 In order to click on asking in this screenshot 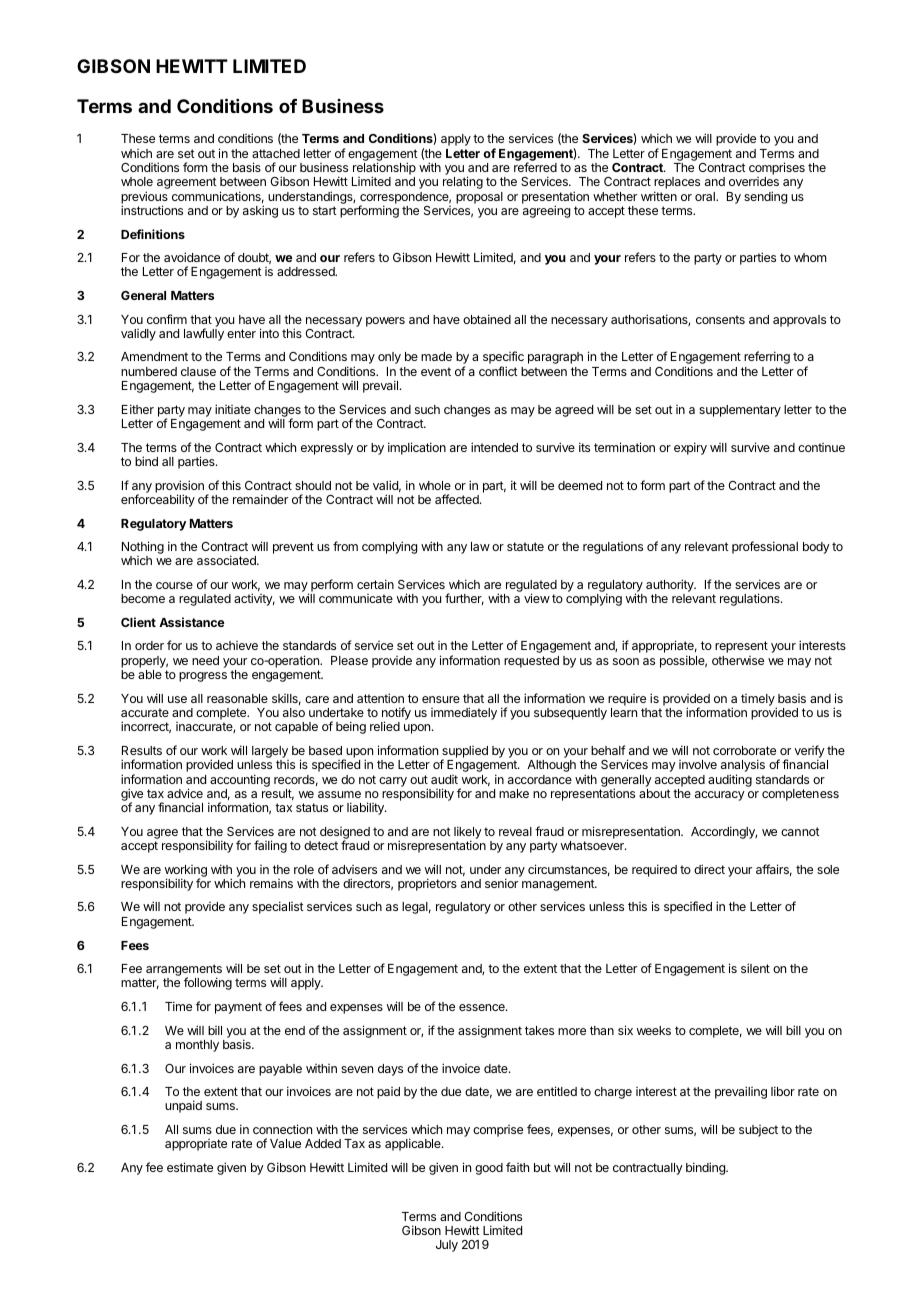, I will do `click(260, 211)`.
